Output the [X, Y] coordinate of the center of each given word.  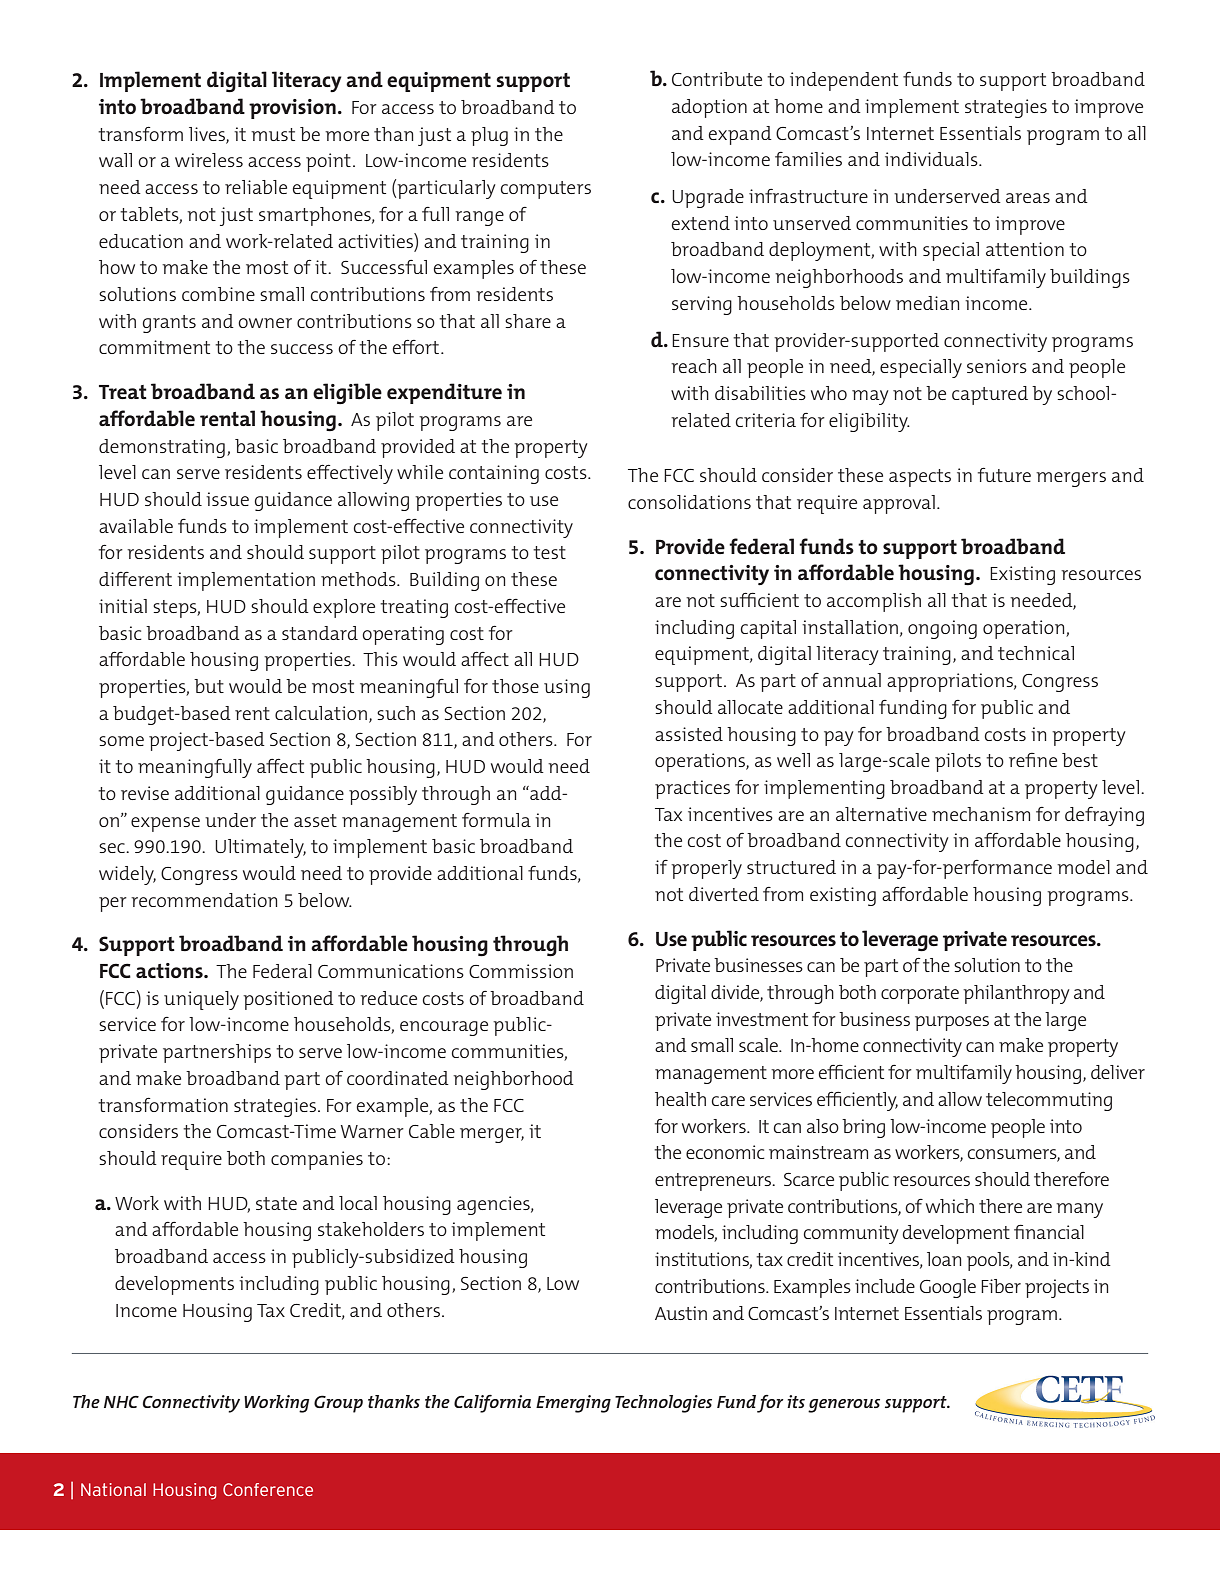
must [273, 134]
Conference [268, 1489]
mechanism [981, 814]
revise [145, 793]
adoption [709, 108]
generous [844, 1406]
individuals [932, 159]
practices [692, 789]
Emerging [573, 1404]
